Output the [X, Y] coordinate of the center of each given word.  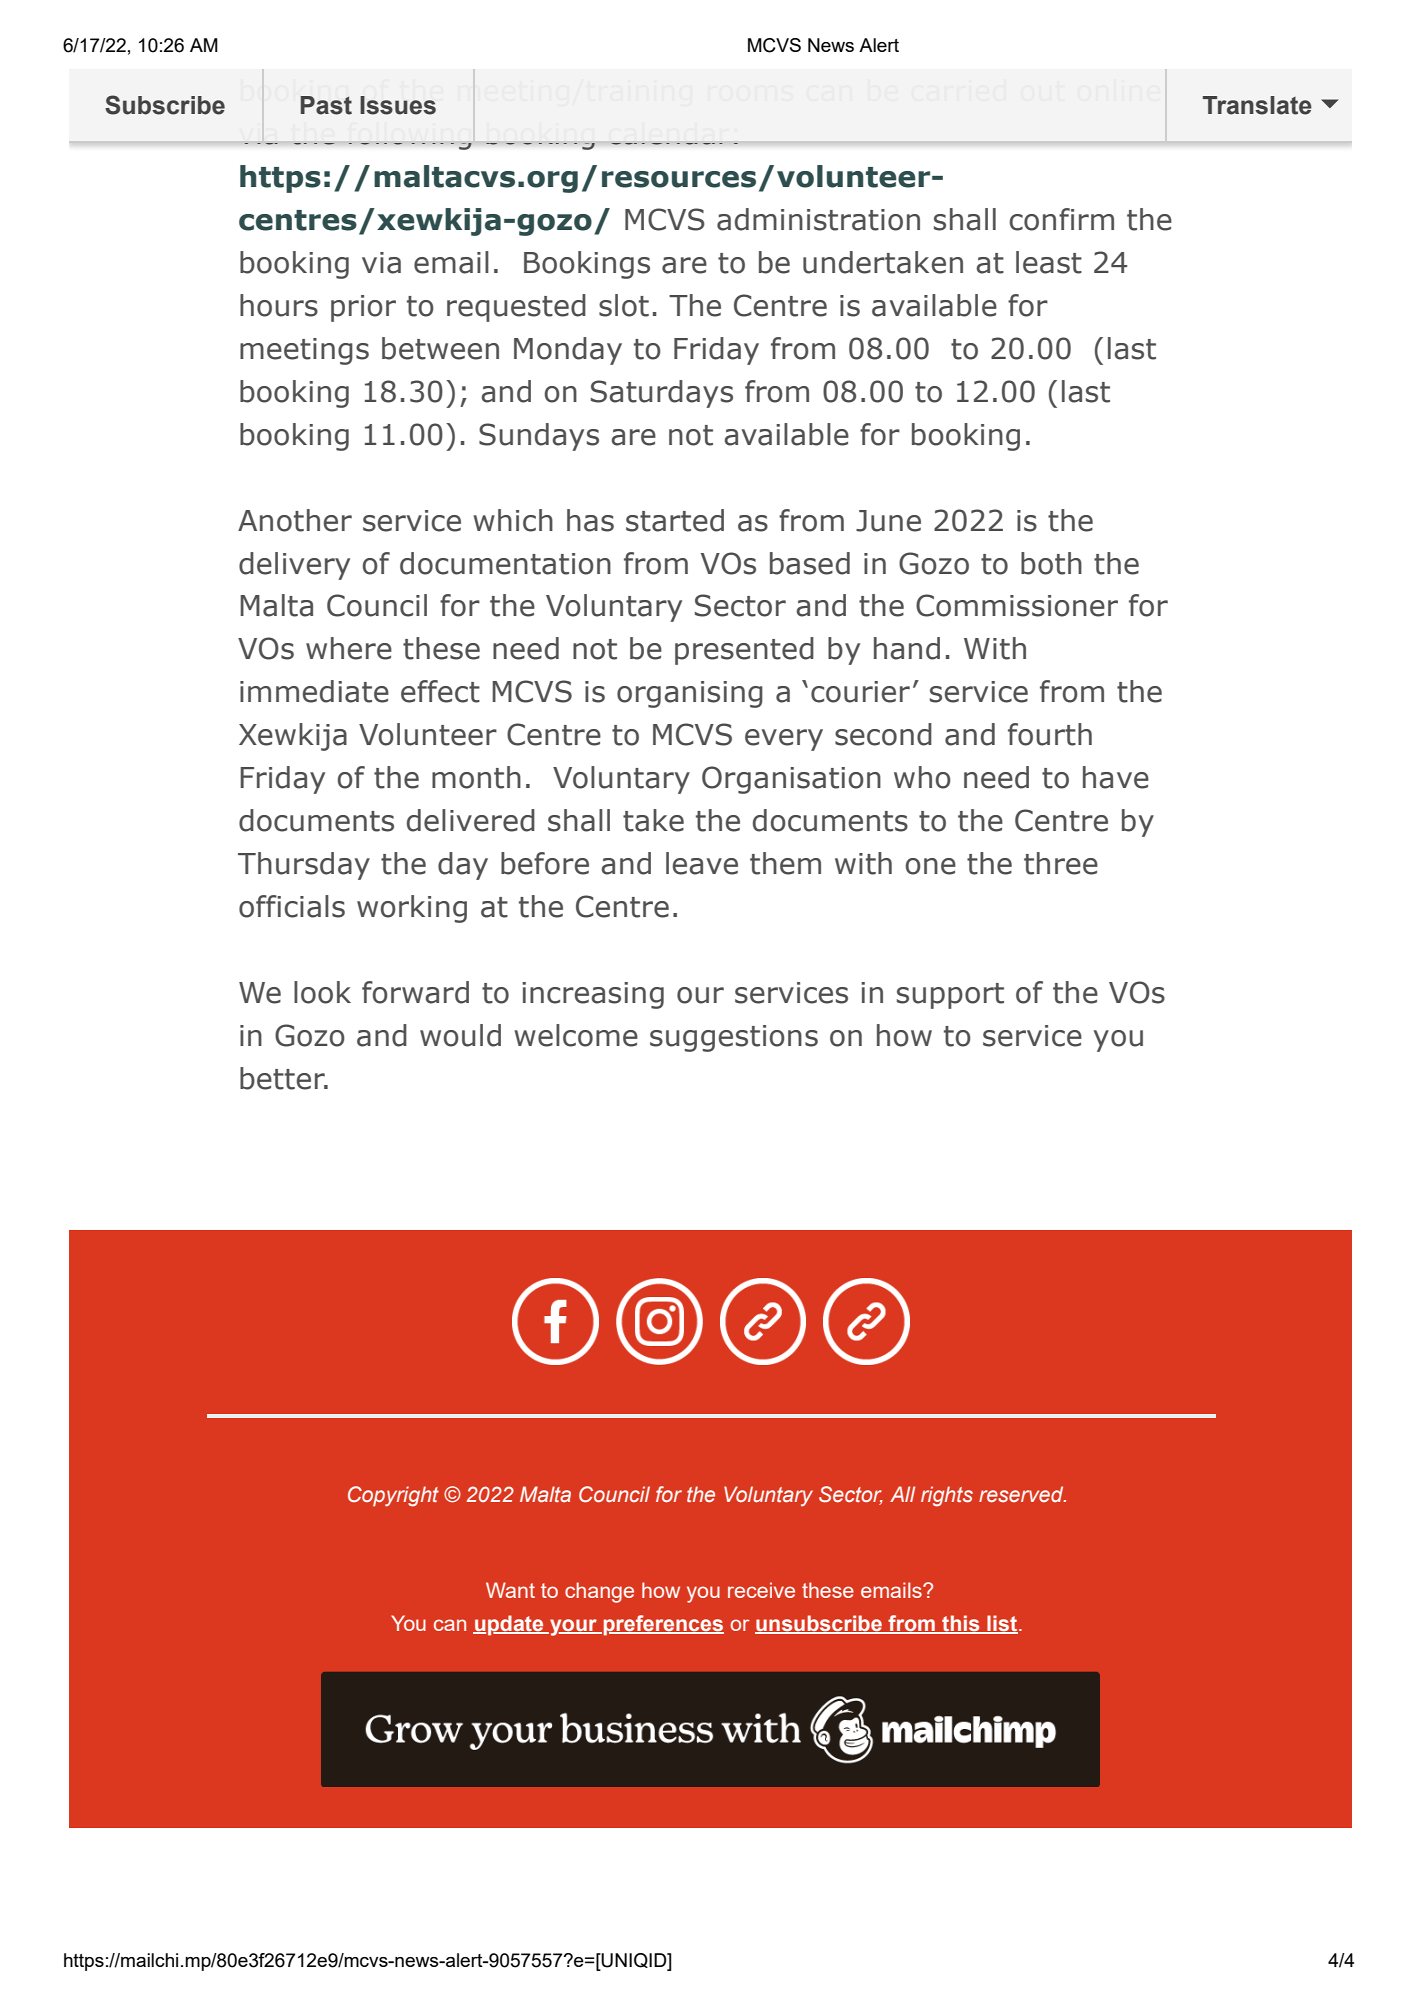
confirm [1061, 219]
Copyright [393, 1496]
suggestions [734, 1038]
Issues [398, 105]
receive [761, 1590]
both [1051, 563]
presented [744, 651]
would [460, 1035]
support [950, 996]
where [349, 648]
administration [818, 219]
